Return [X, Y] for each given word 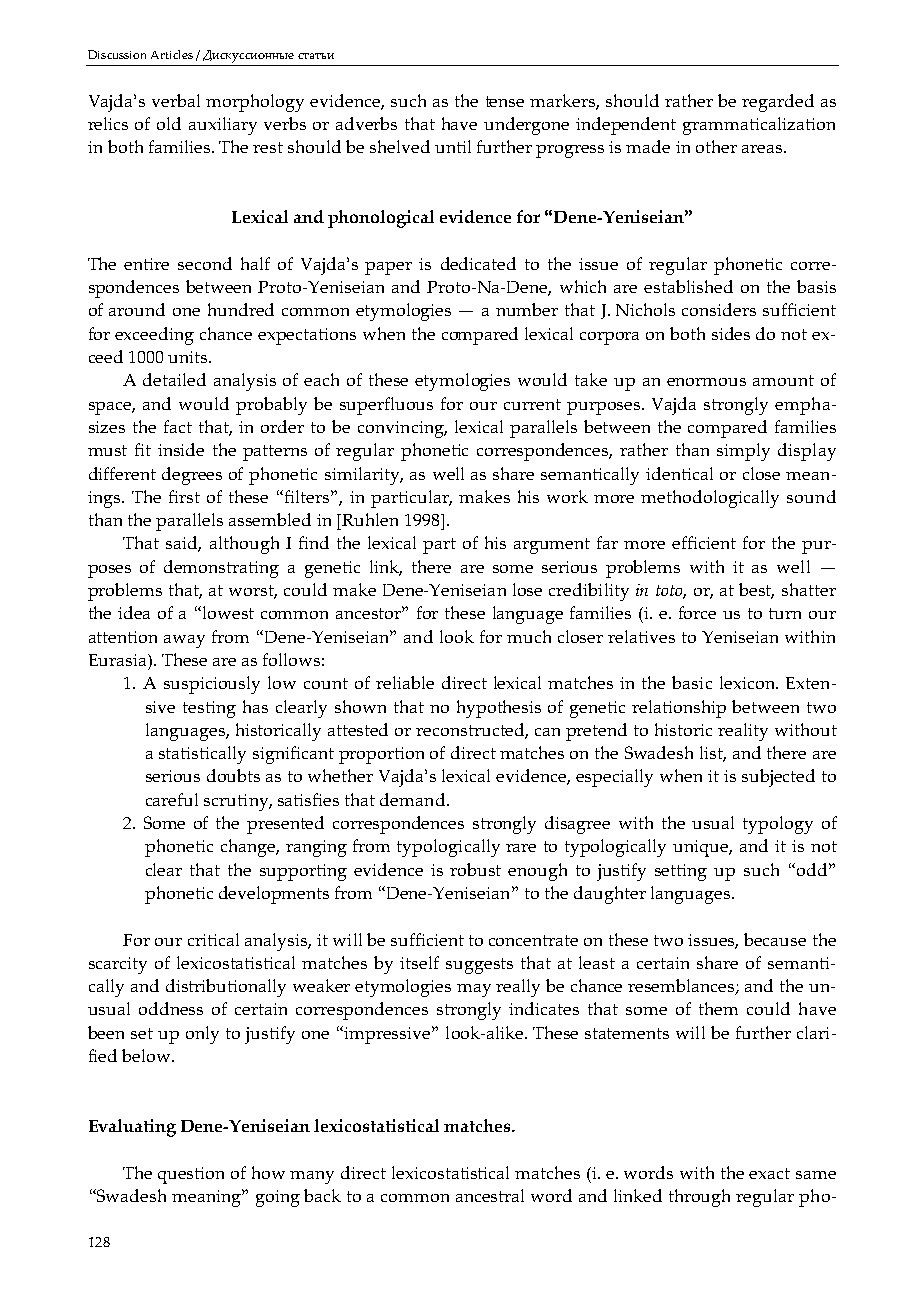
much [529, 636]
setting [681, 872]
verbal [176, 100]
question [191, 1175]
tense [505, 101]
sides [731, 333]
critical [213, 939]
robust [475, 869]
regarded [778, 103]
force [697, 612]
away [184, 641]
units [189, 357]
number [527, 309]
